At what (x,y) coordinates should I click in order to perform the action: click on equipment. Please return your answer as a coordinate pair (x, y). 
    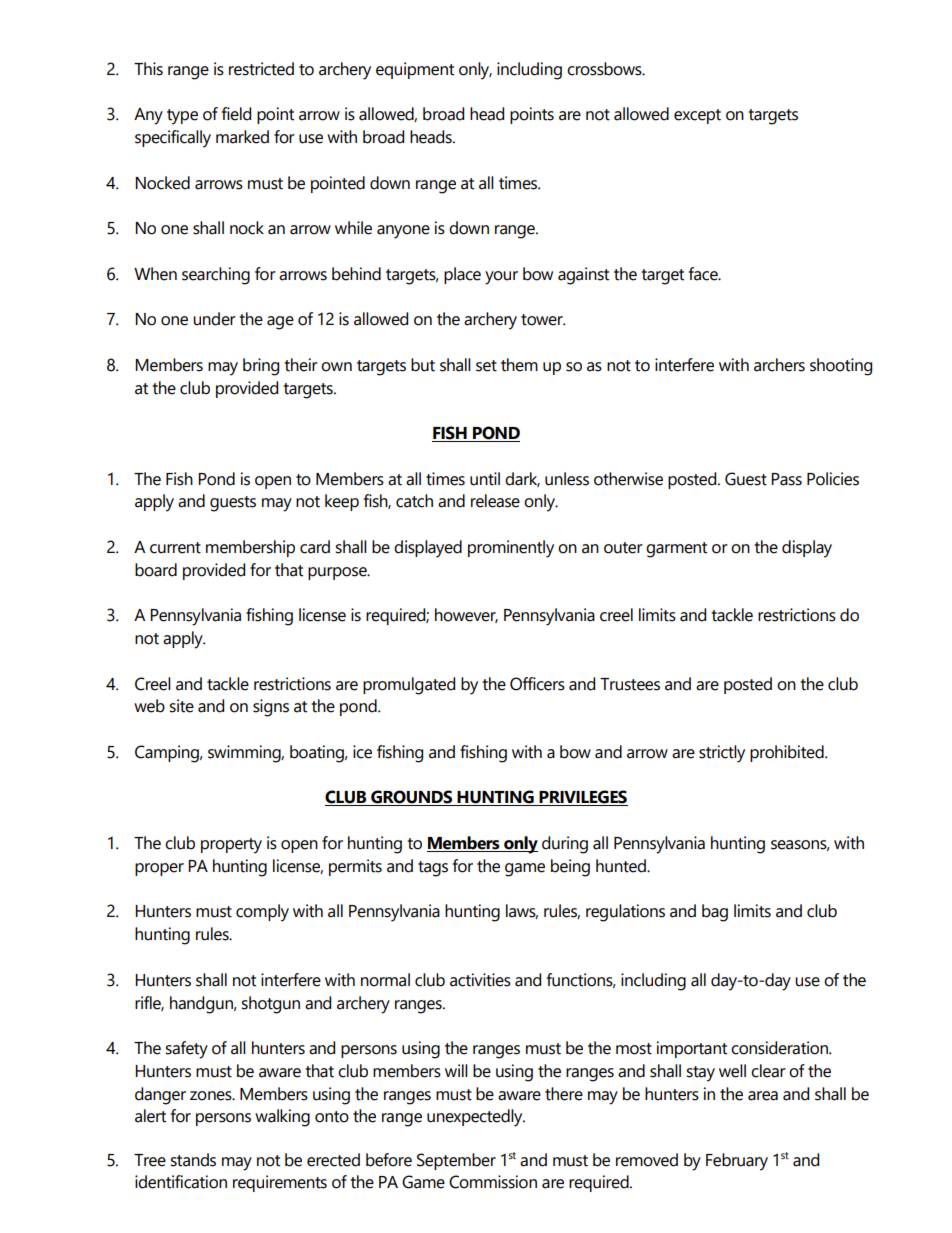
    Looking at the image, I should click on (415, 70).
